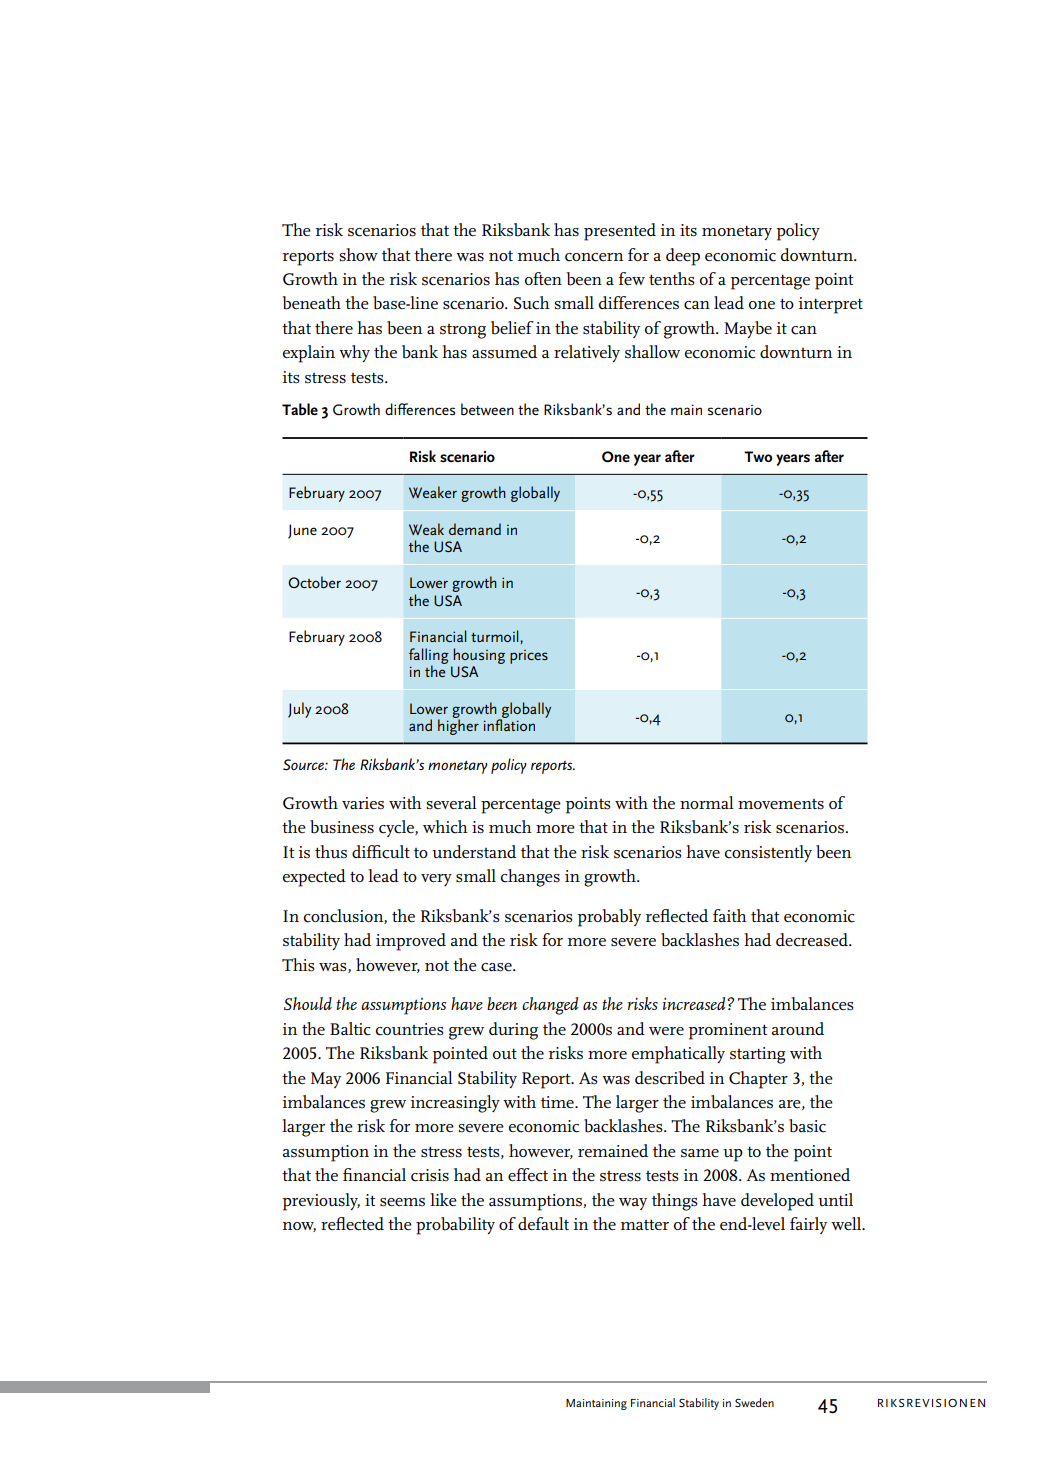  I want to click on show, so click(358, 255).
